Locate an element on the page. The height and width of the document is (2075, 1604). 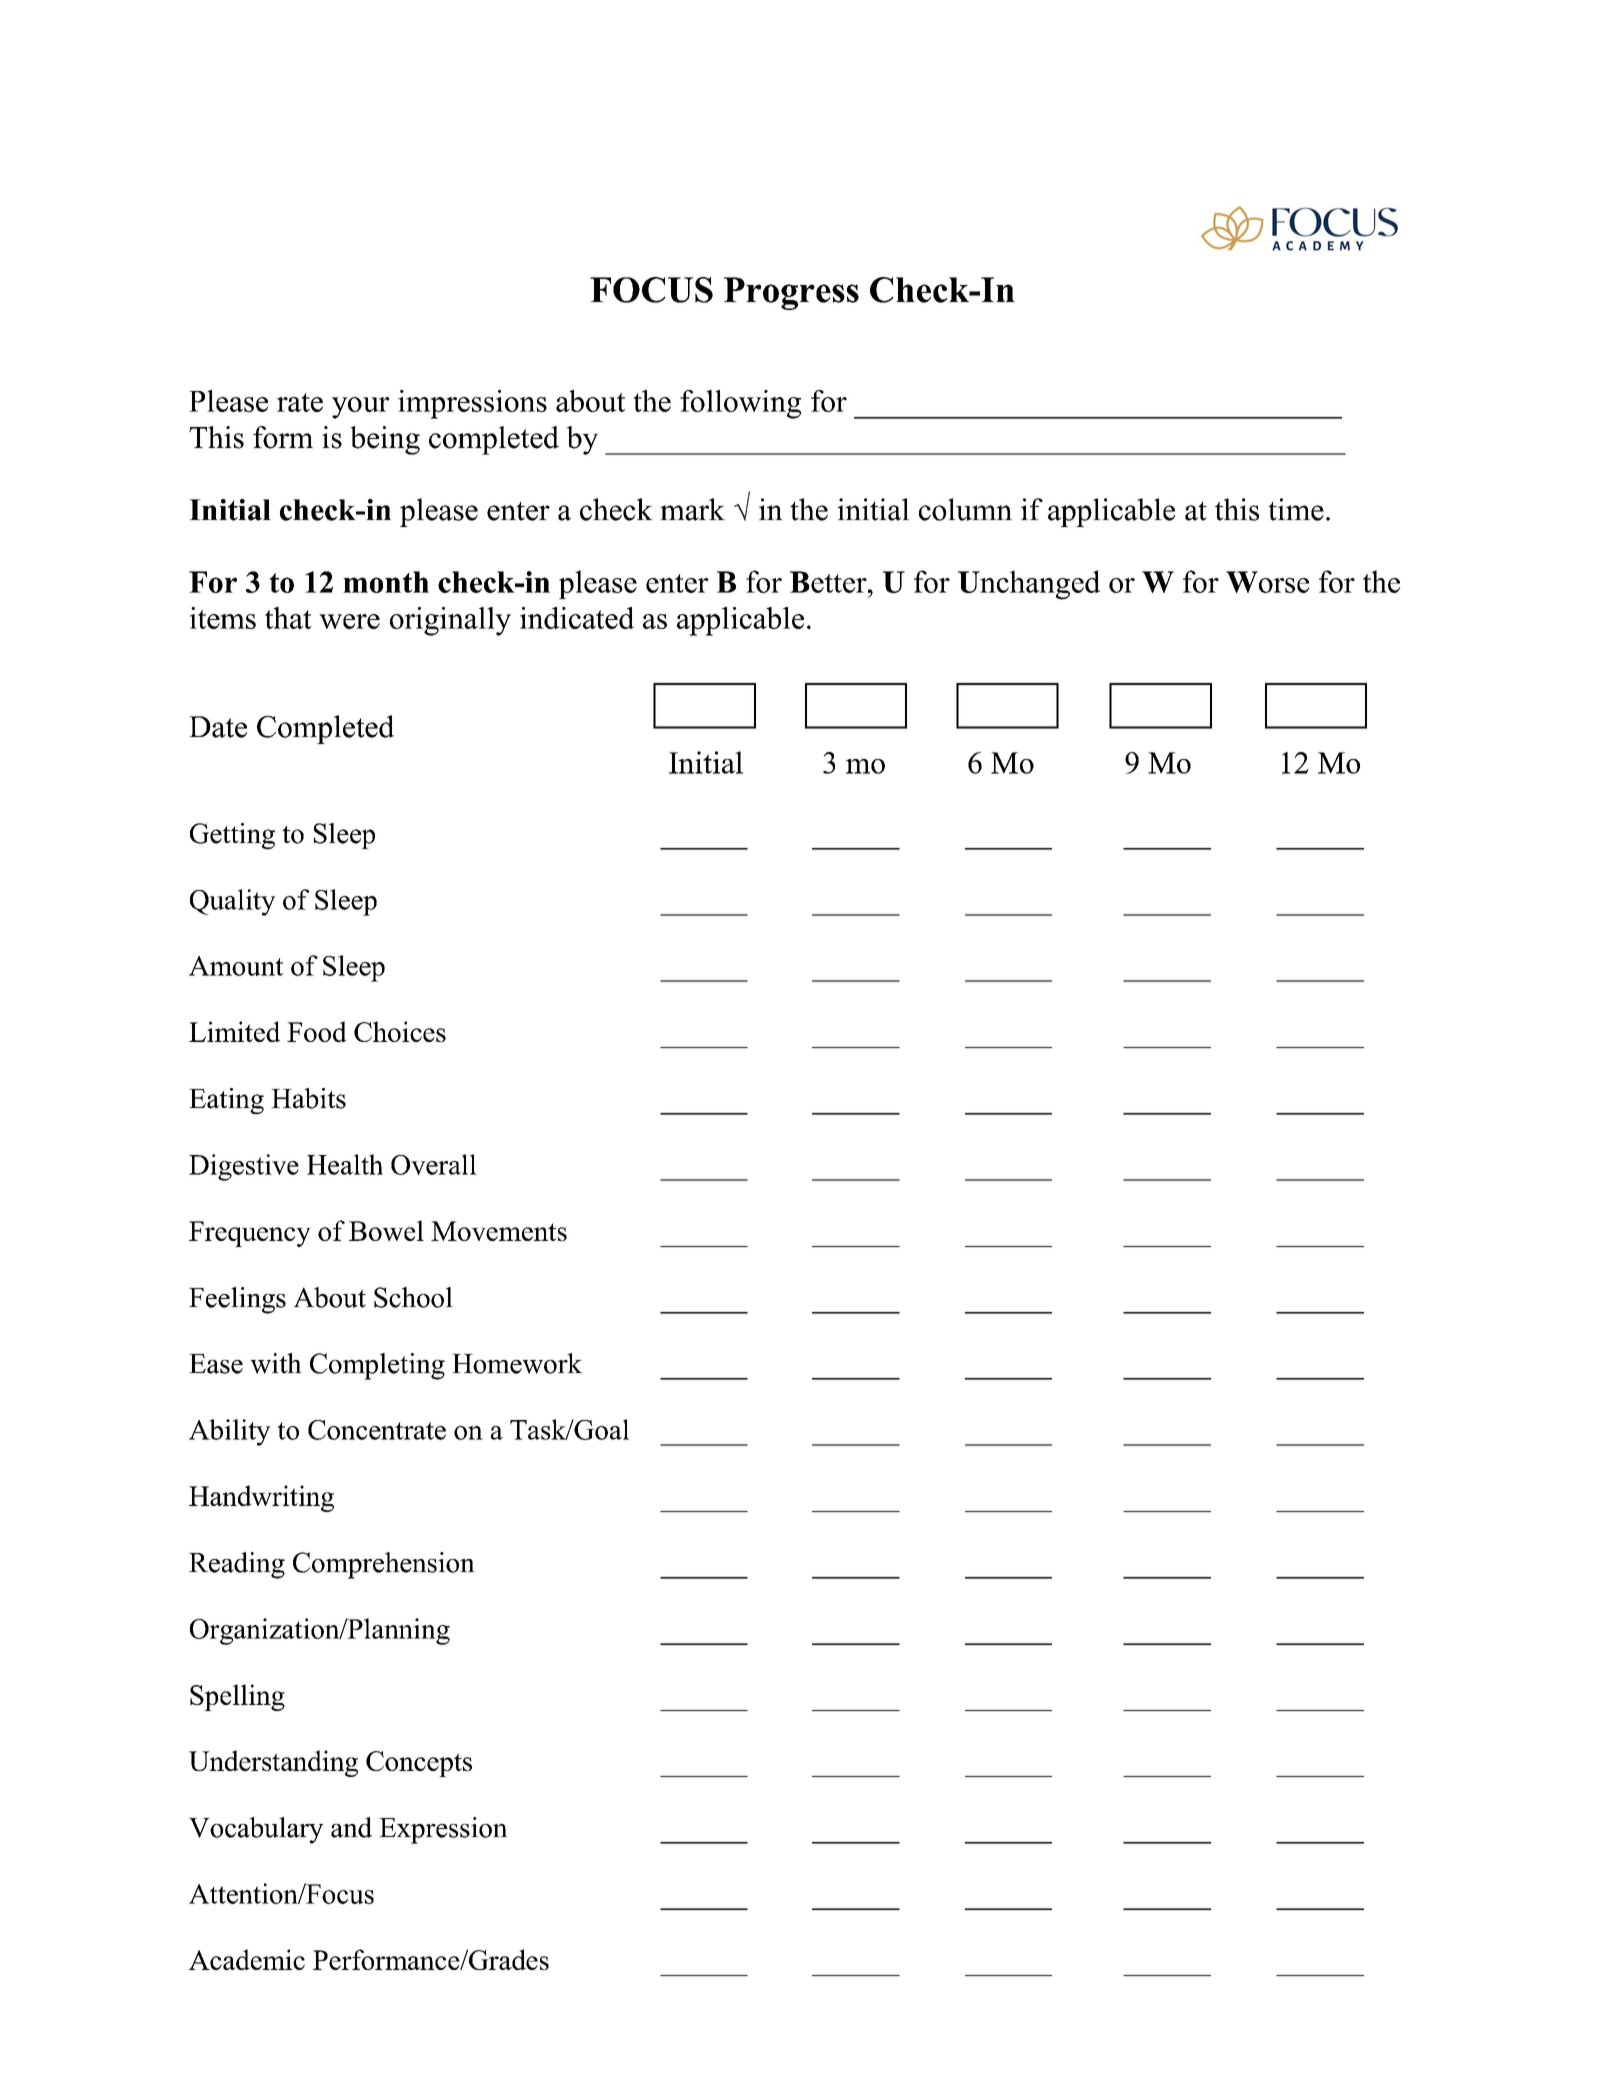
indicated is located at coordinates (577, 618).
